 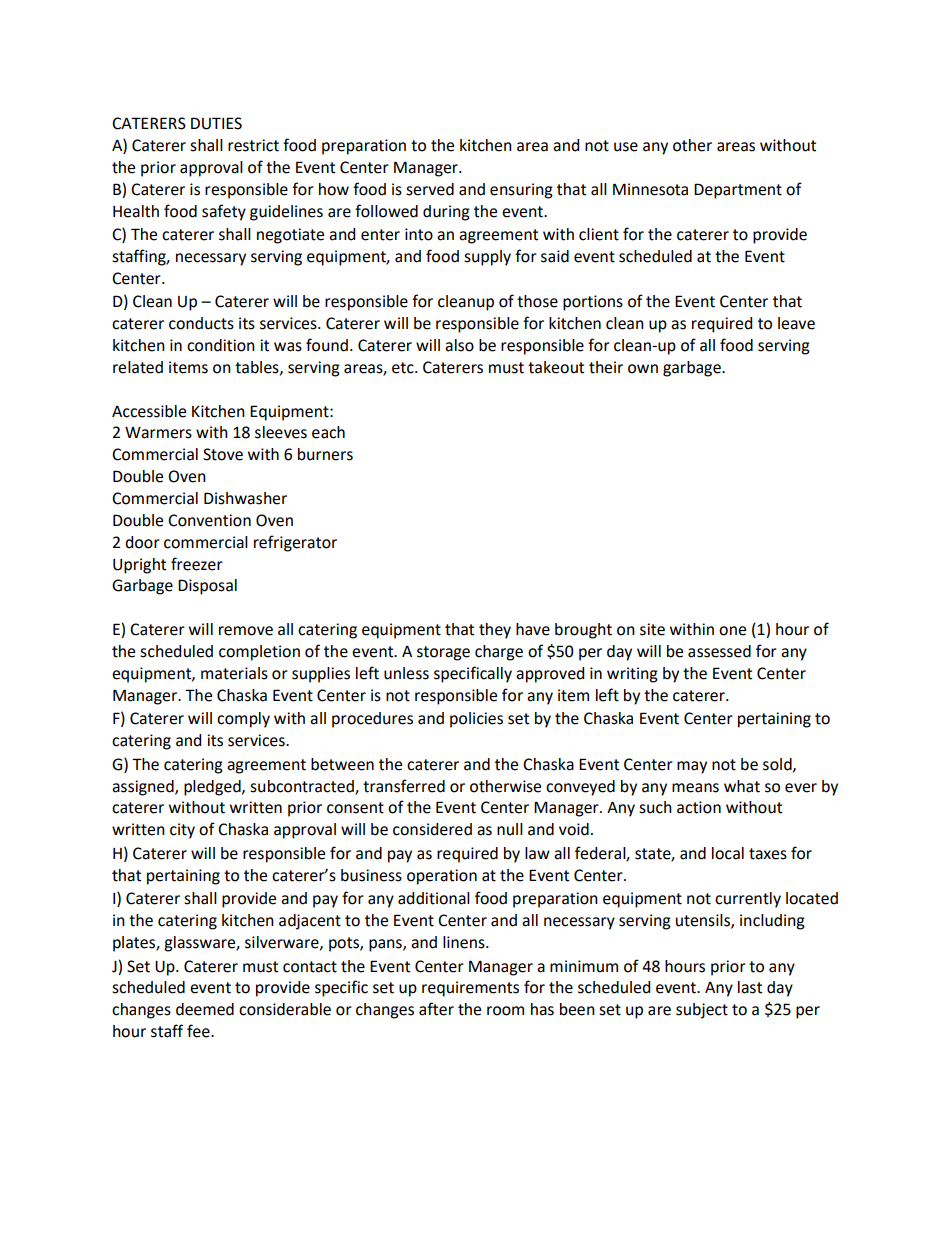 I want to click on also, so click(x=459, y=345).
